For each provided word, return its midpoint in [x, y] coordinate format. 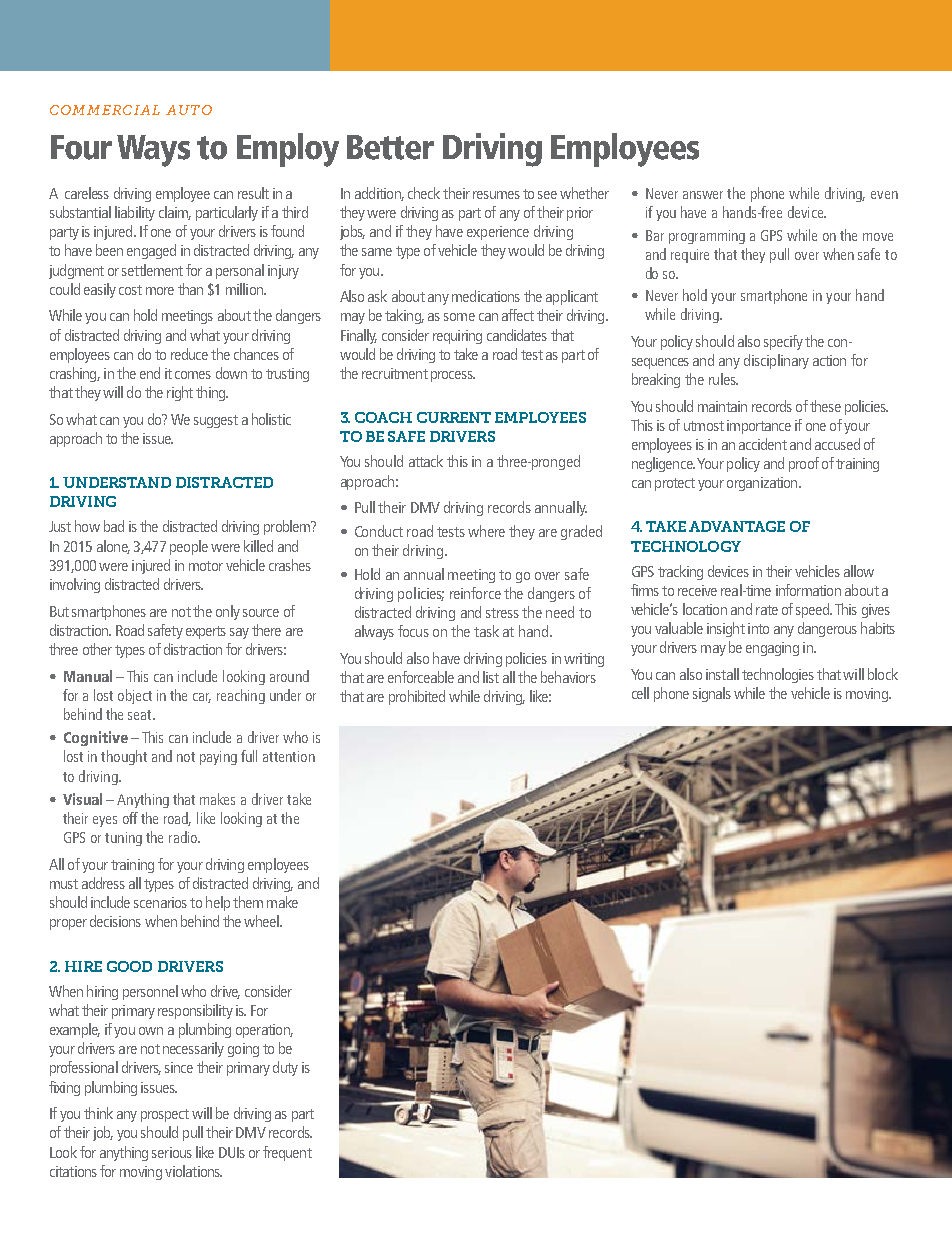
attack [426, 461]
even [884, 195]
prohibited [417, 697]
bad [114, 526]
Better [390, 147]
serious [172, 1152]
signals [712, 694]
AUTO [189, 110]
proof [804, 464]
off [130, 818]
